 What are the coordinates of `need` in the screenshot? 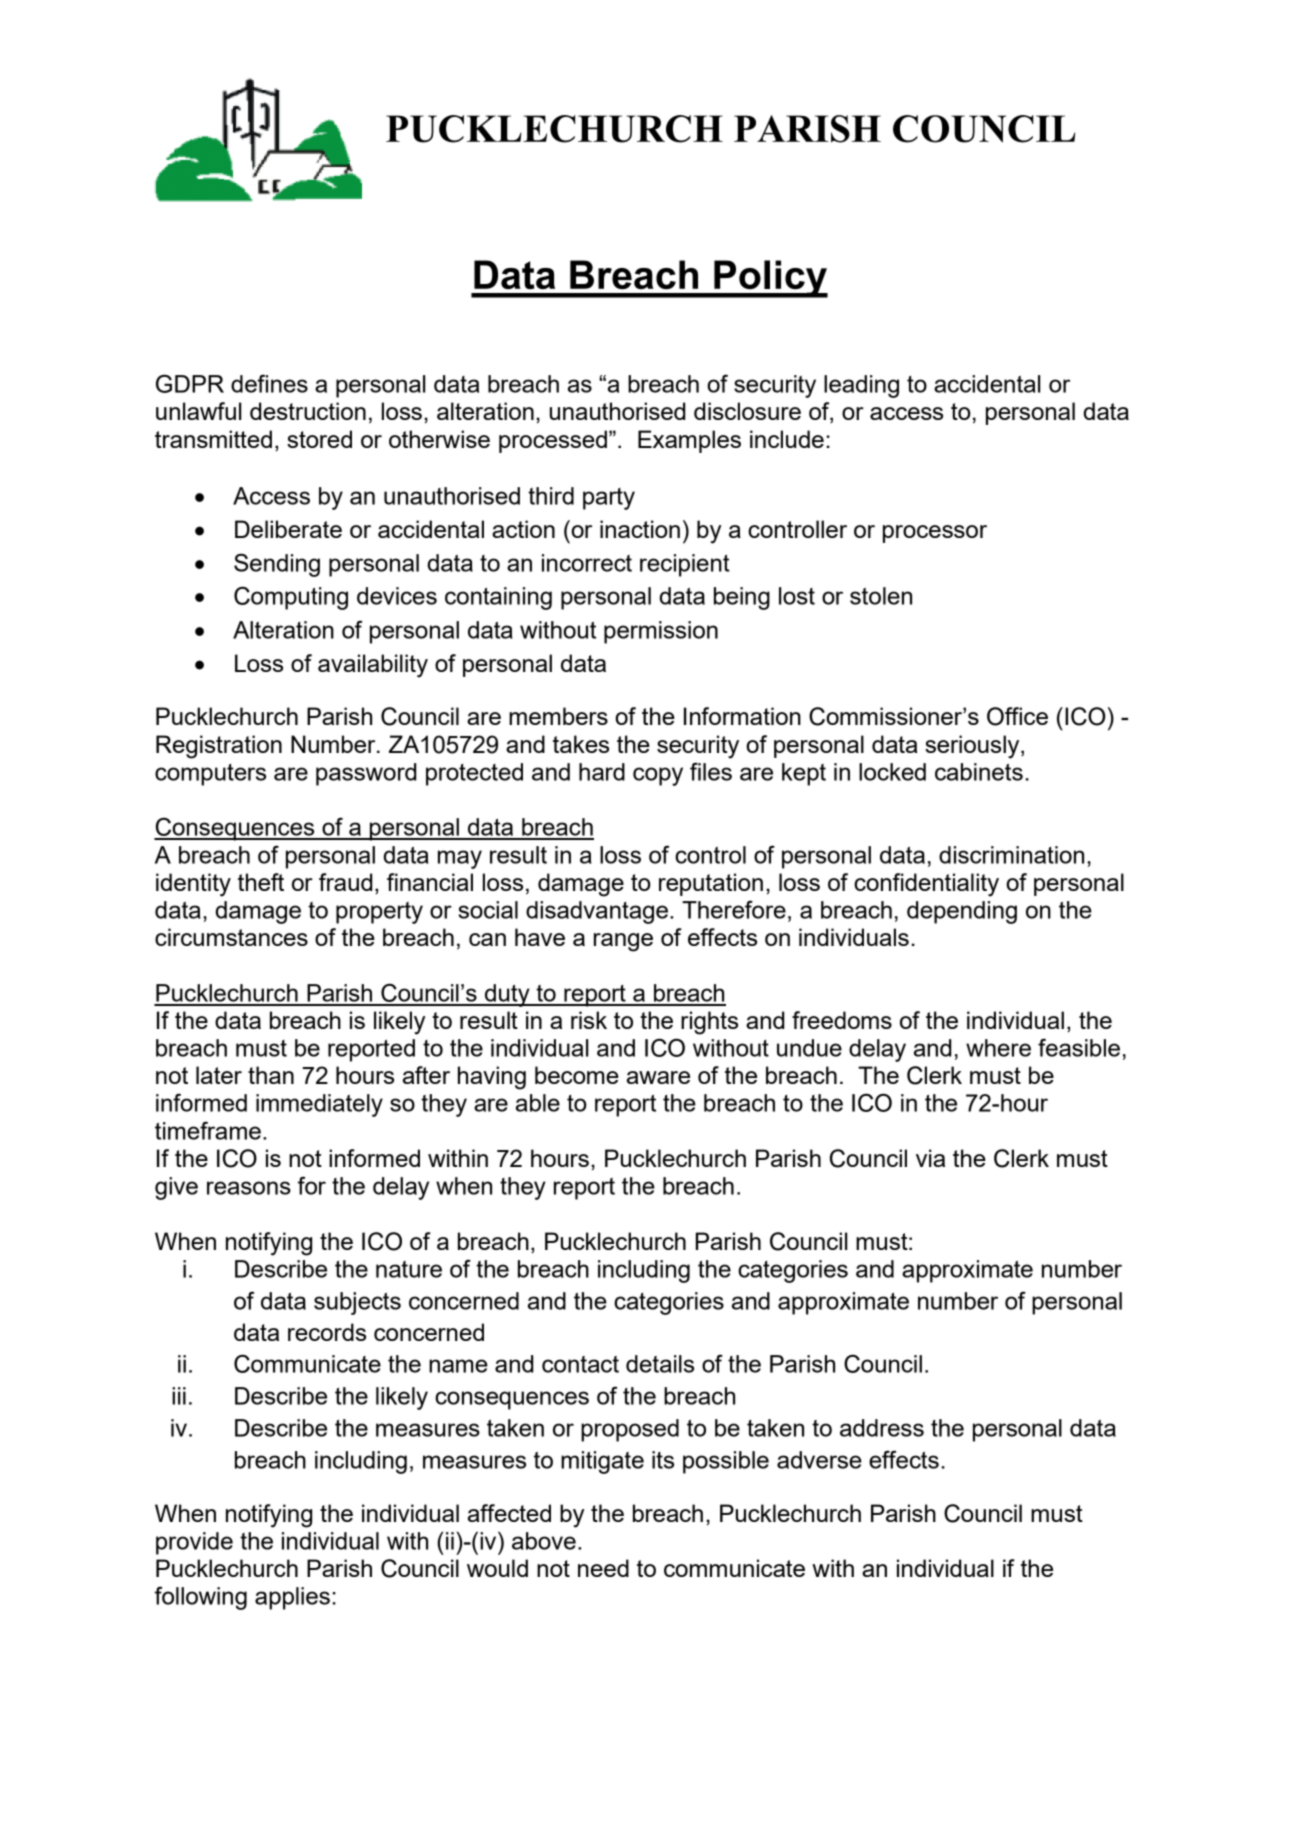 It's located at (603, 1568).
